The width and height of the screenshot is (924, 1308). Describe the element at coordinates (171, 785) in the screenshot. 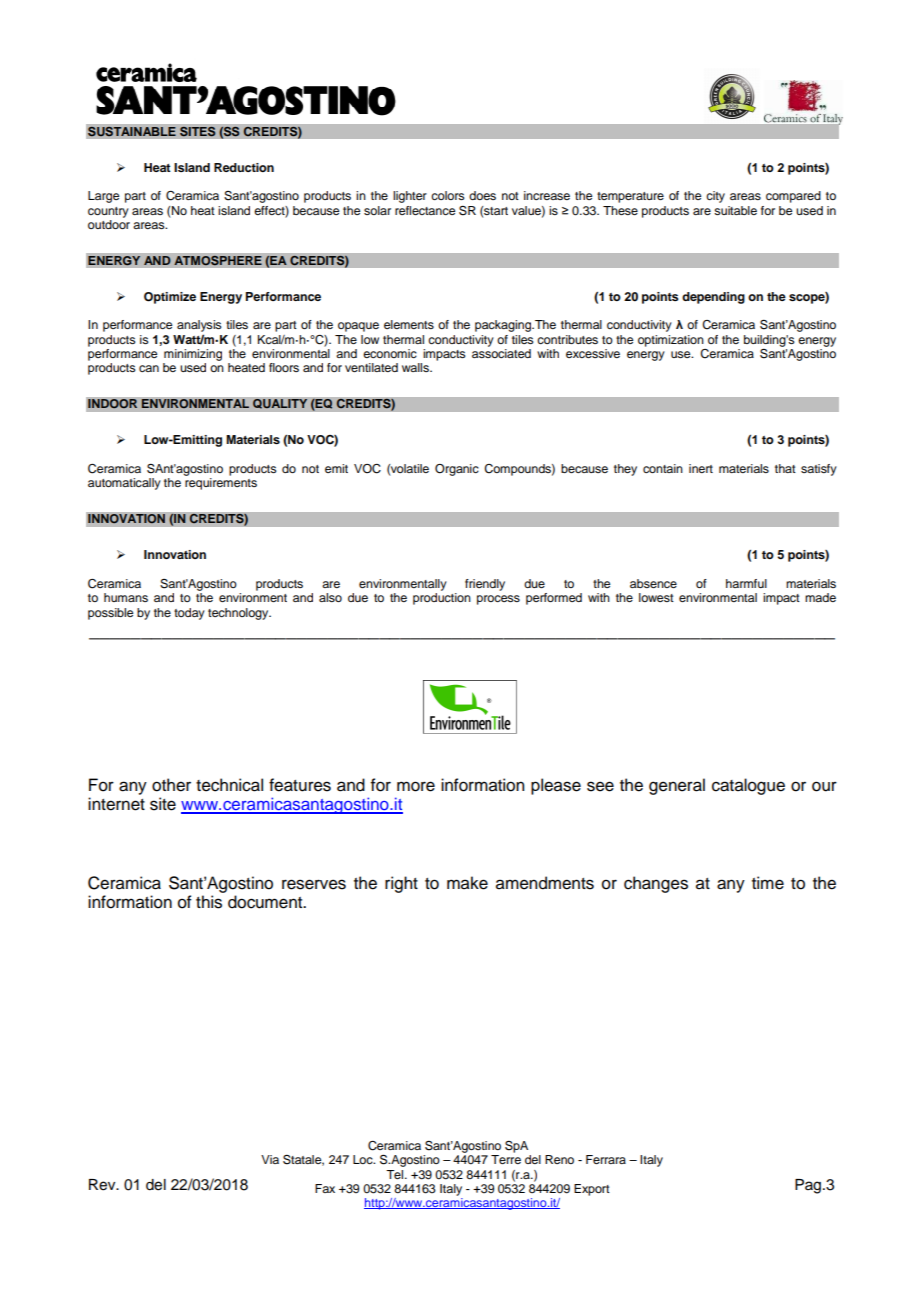

I see `other` at that location.
